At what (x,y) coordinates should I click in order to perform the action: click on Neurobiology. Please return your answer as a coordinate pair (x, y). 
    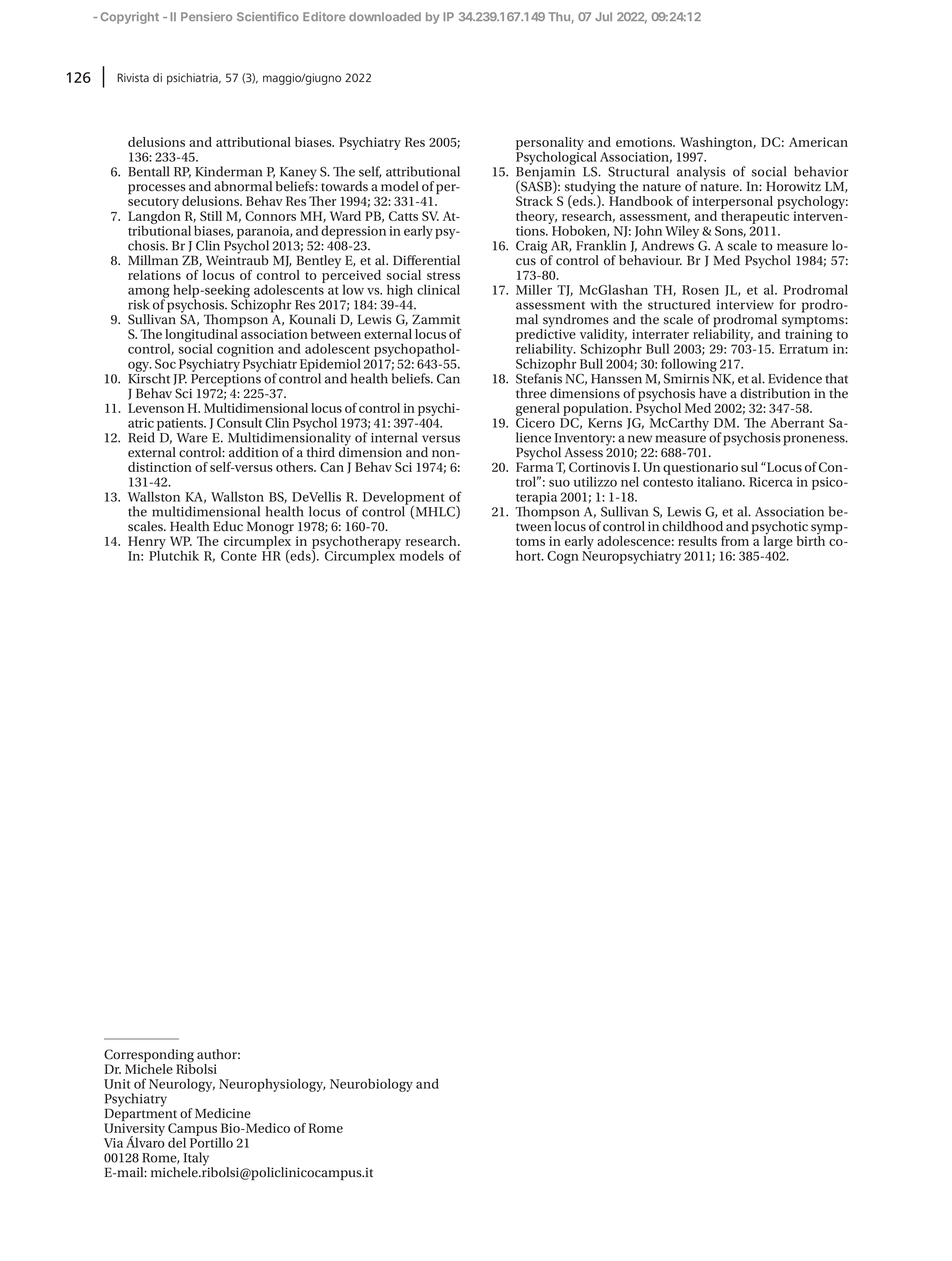
    Looking at the image, I should click on (371, 1085).
